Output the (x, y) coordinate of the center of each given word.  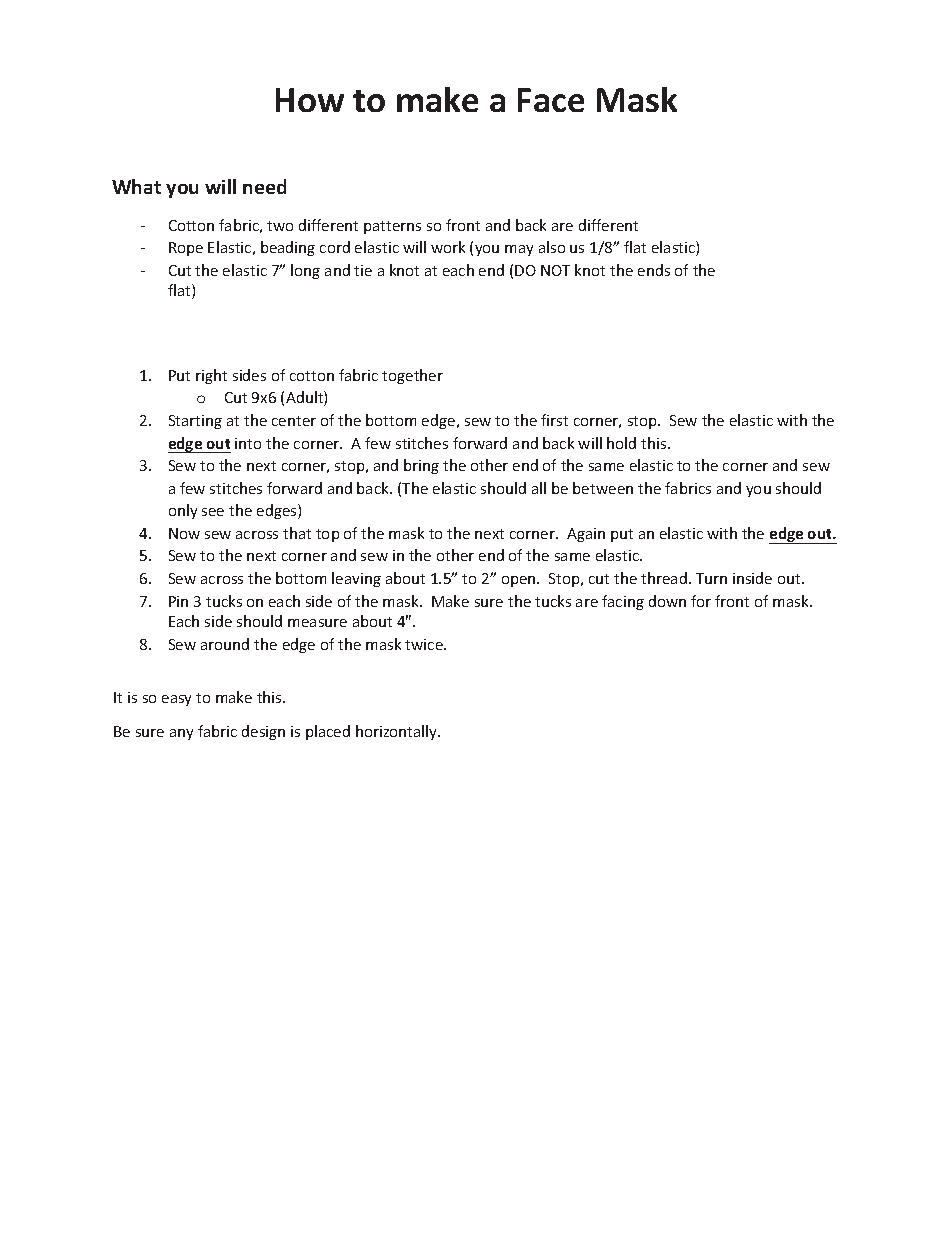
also (552, 247)
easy (176, 700)
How (310, 100)
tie (363, 270)
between (603, 488)
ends (654, 270)
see (213, 512)
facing (623, 602)
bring (421, 466)
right (211, 376)
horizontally (397, 732)
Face (551, 100)
